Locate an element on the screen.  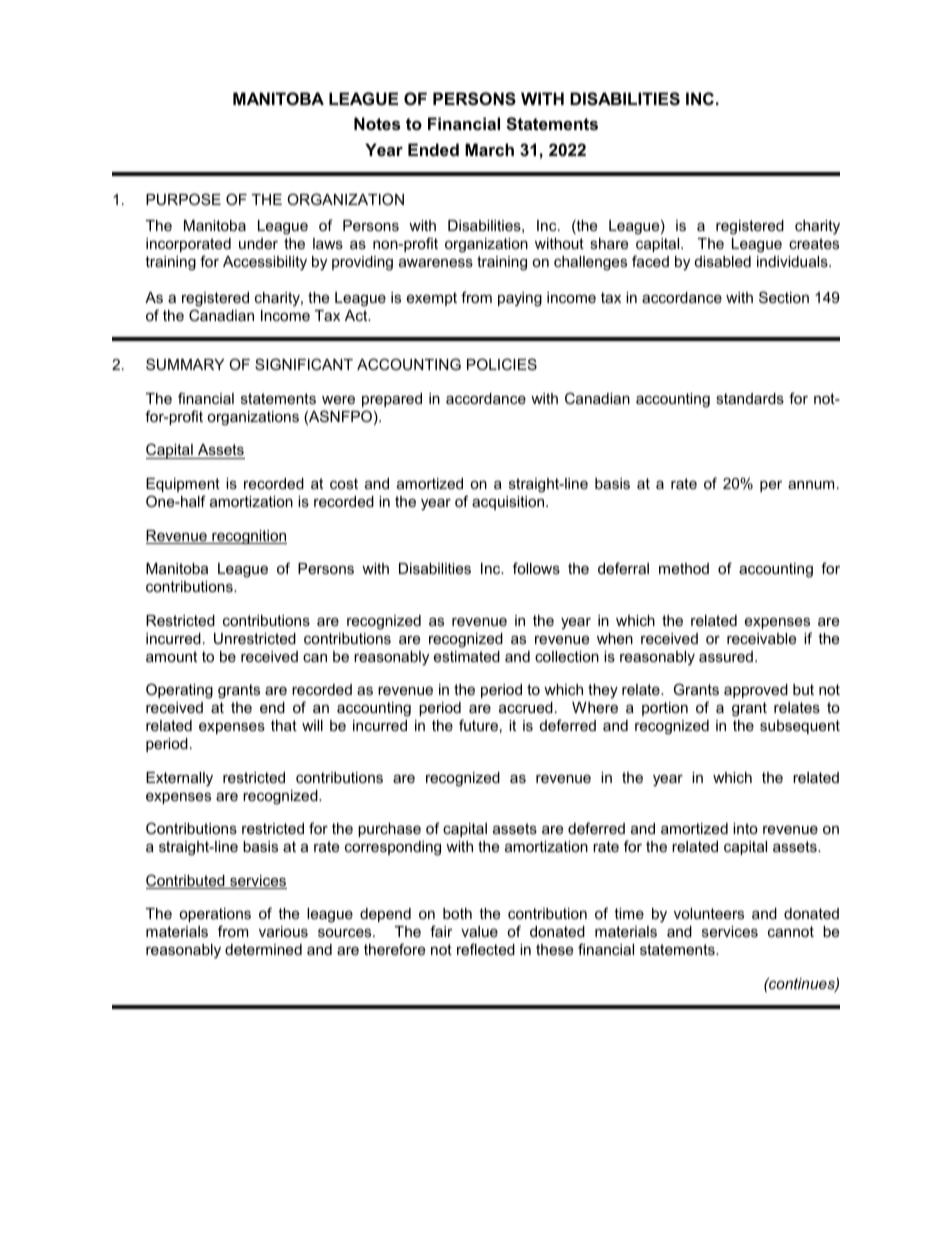
estimated is located at coordinates (467, 656).
